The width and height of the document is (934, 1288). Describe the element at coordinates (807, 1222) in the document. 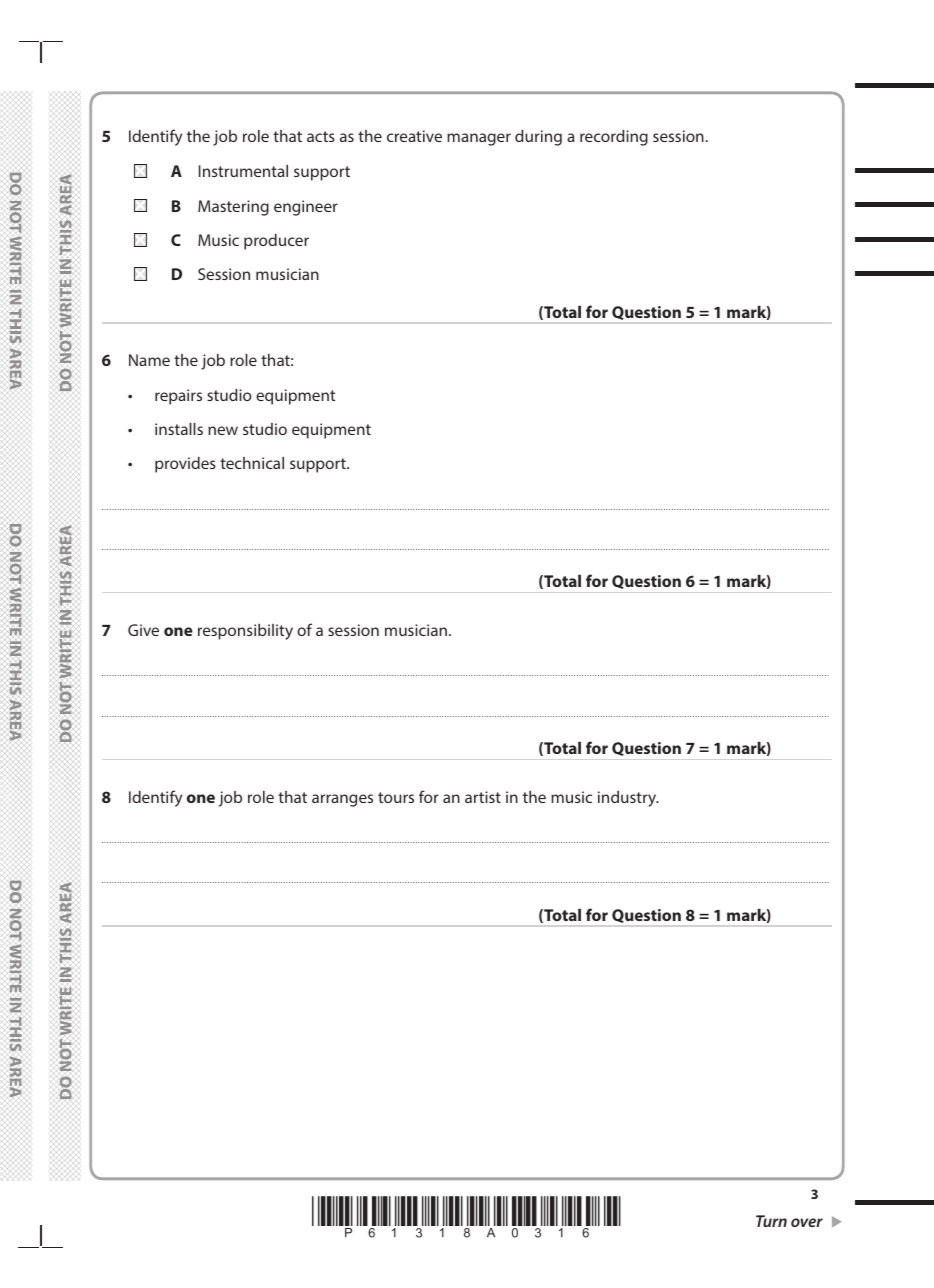

I see `over` at that location.
